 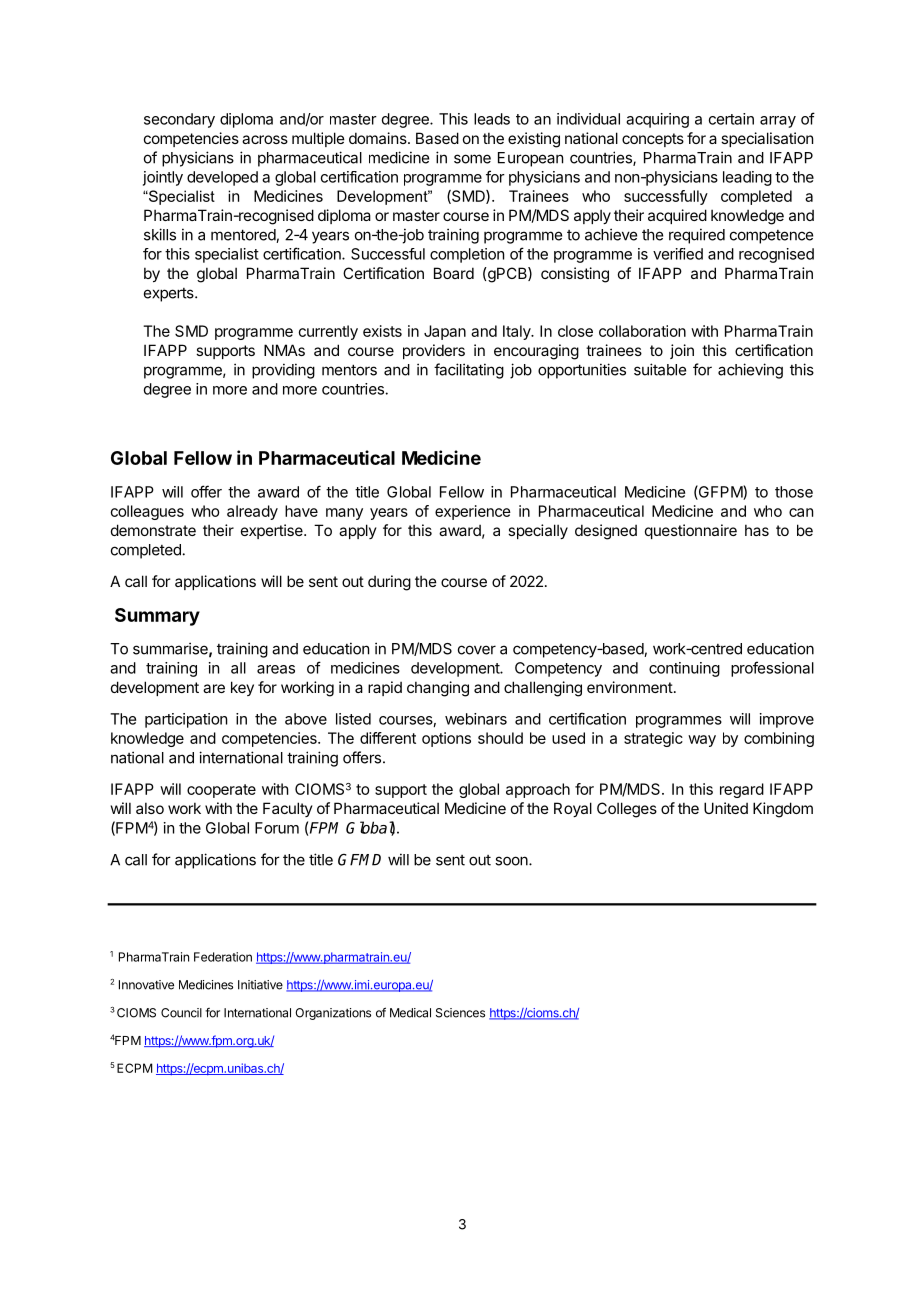 What do you see at coordinates (726, 808) in the screenshot?
I see `United` at bounding box center [726, 808].
